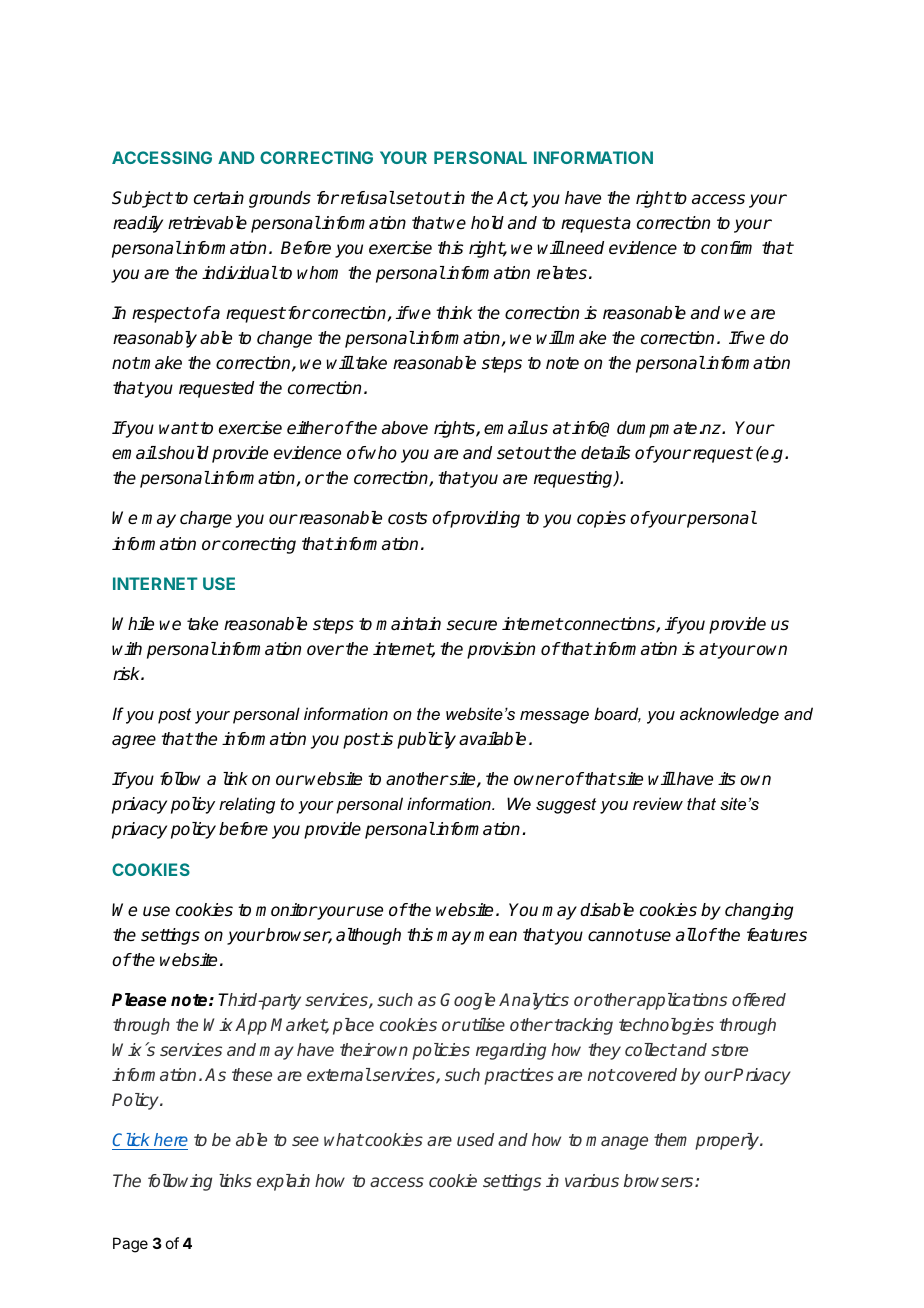  What do you see at coordinates (407, 518) in the screenshot?
I see `costs` at bounding box center [407, 518].
